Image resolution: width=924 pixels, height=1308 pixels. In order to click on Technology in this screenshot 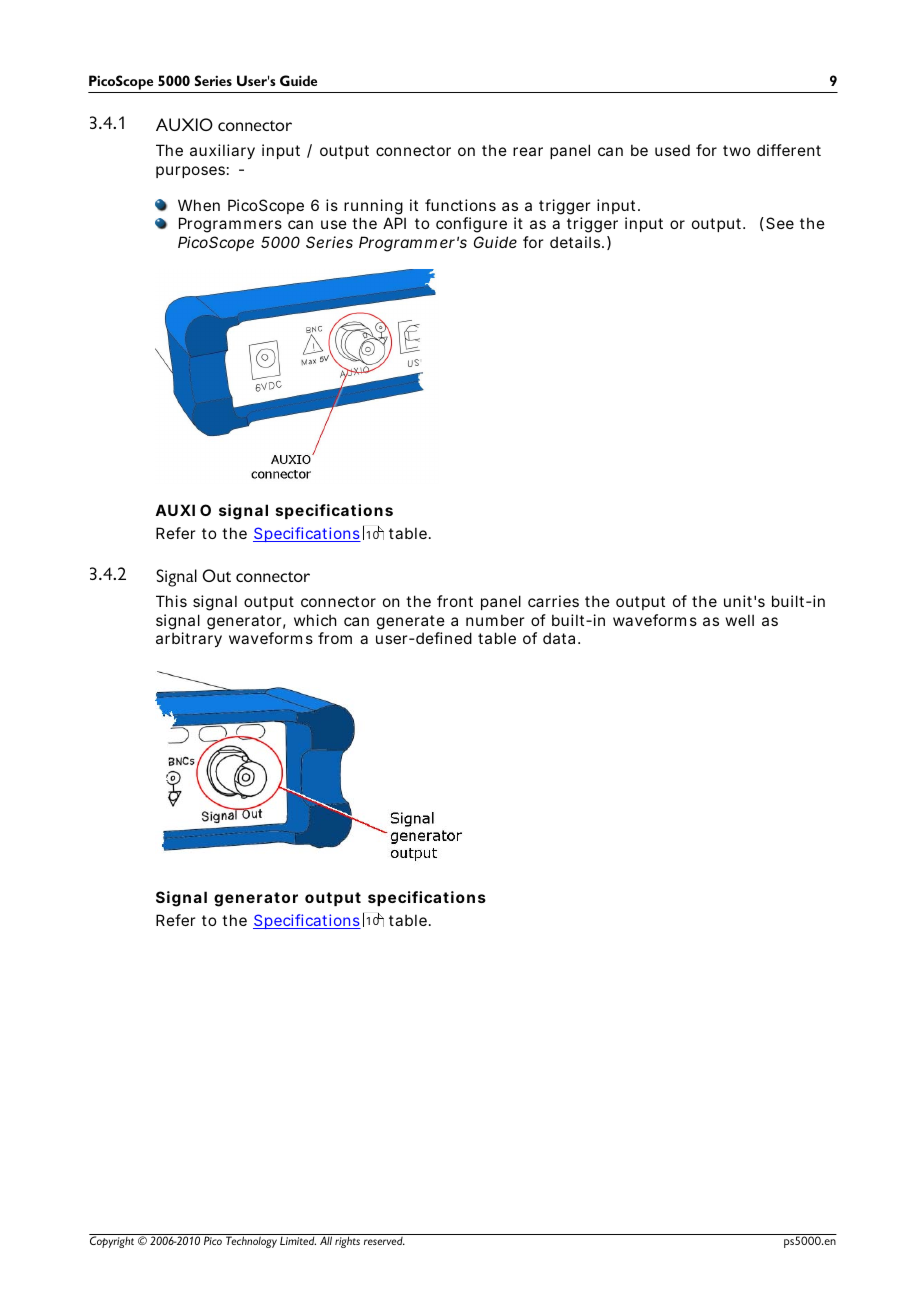, I will do `click(251, 1242)`.
